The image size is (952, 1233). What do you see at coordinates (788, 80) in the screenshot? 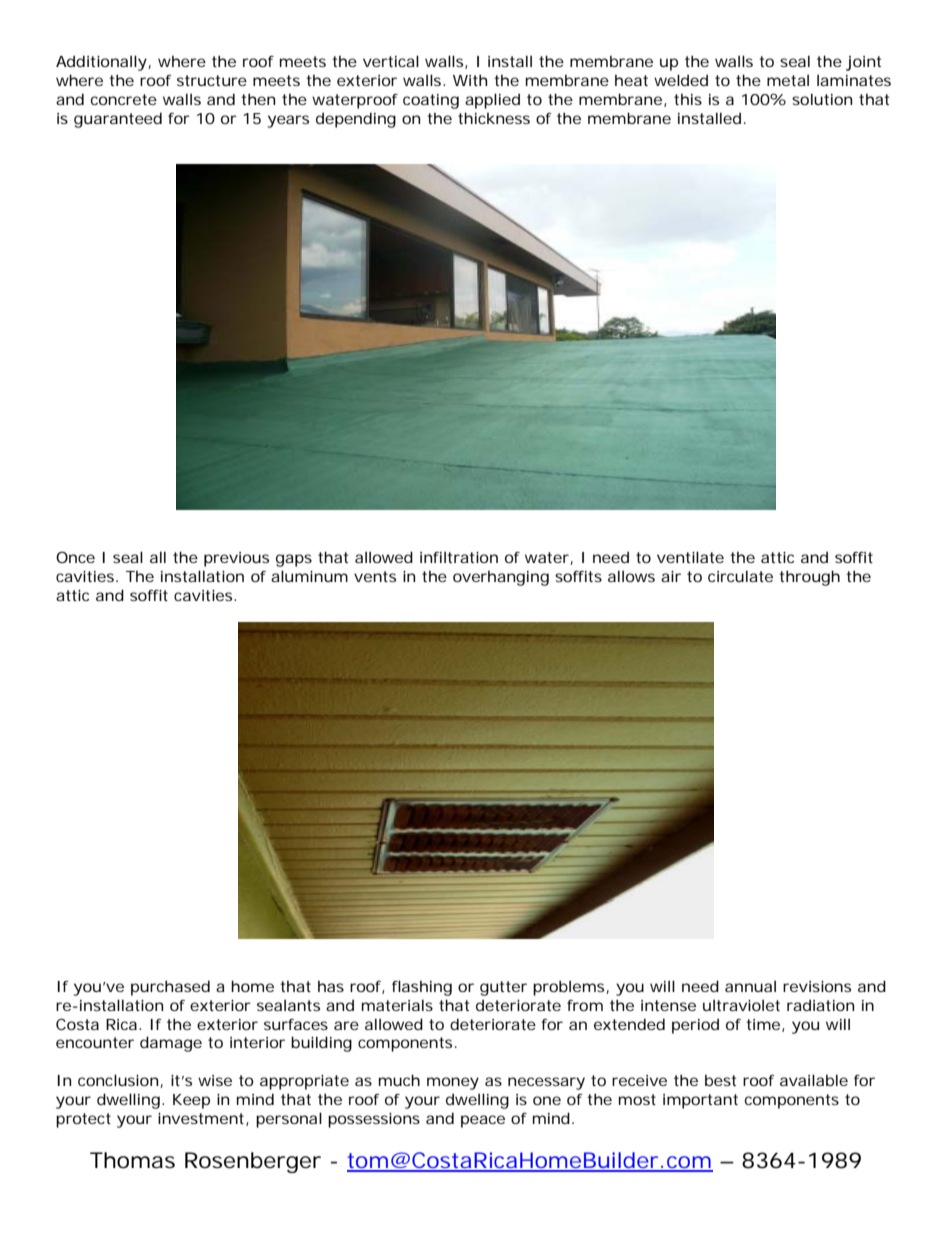
I see `metal` at bounding box center [788, 80].
